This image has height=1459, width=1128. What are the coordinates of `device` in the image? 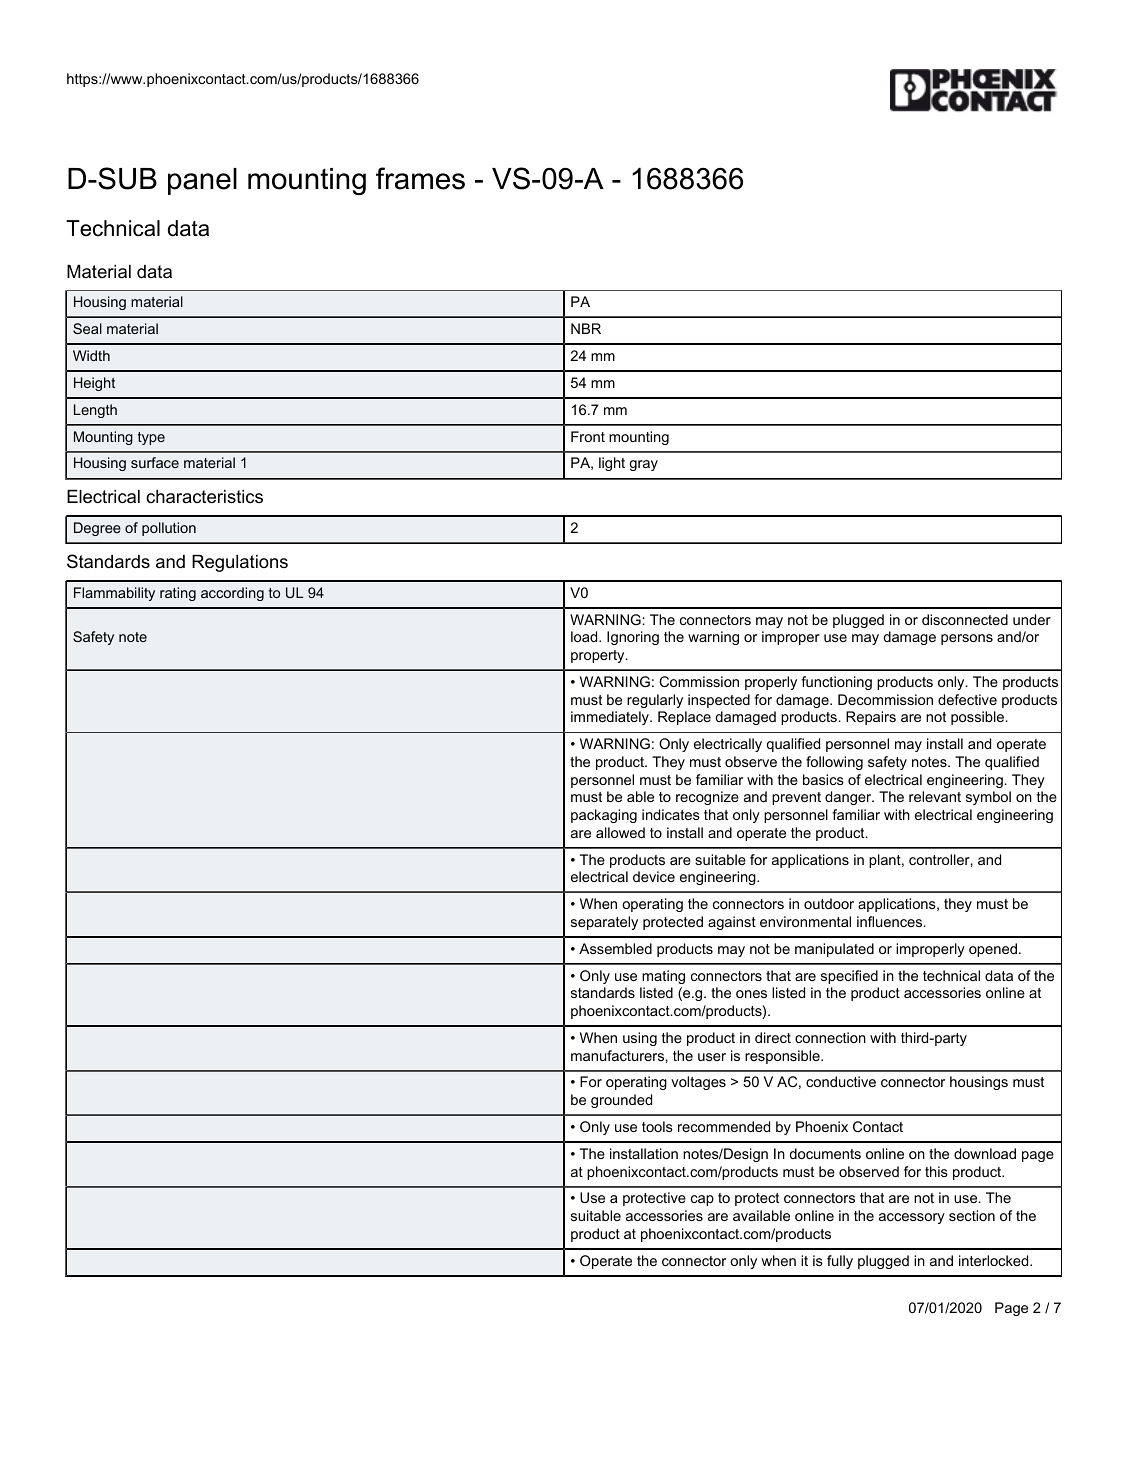 It's located at (654, 876).
